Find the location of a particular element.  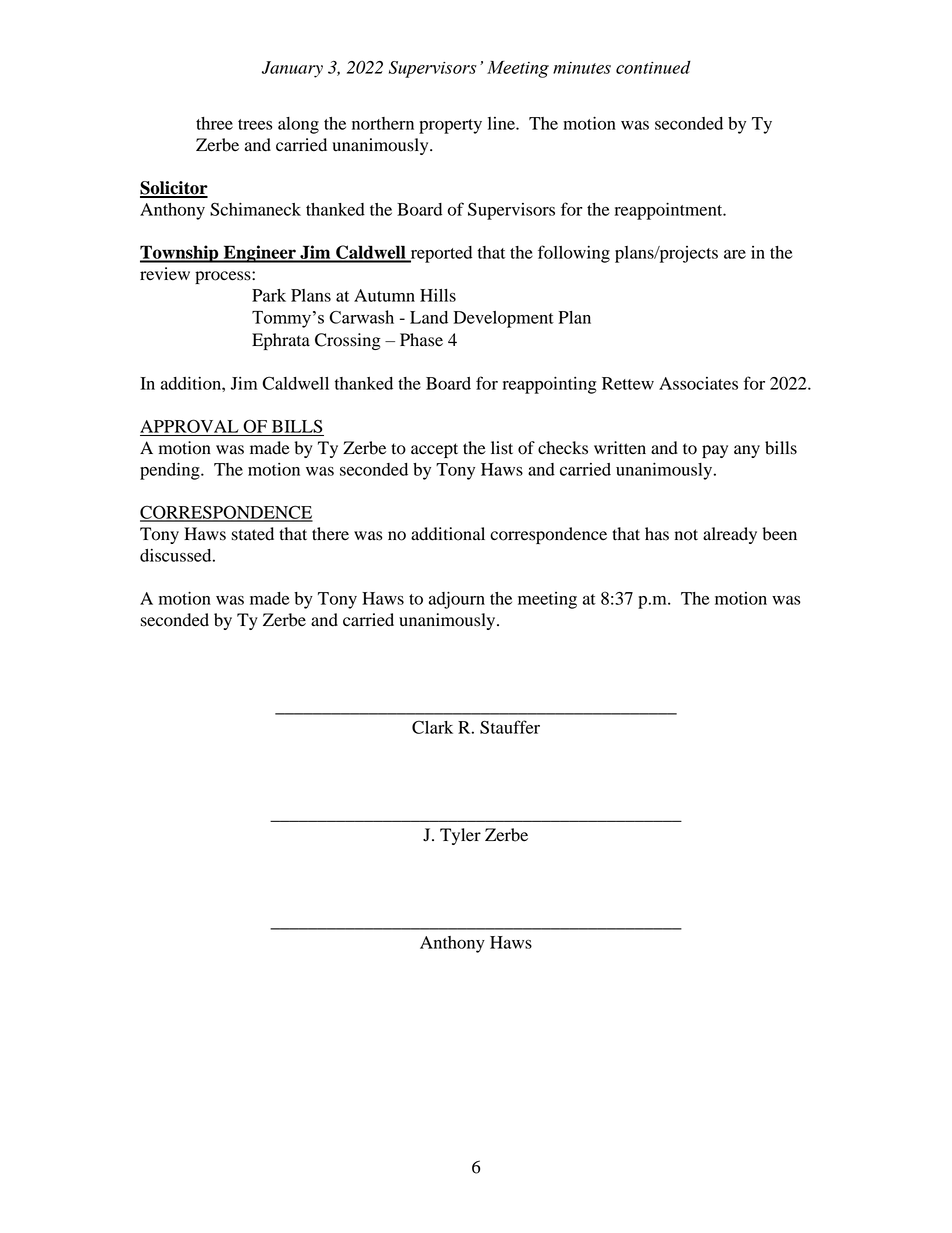

APPROVAL is located at coordinates (189, 426).
